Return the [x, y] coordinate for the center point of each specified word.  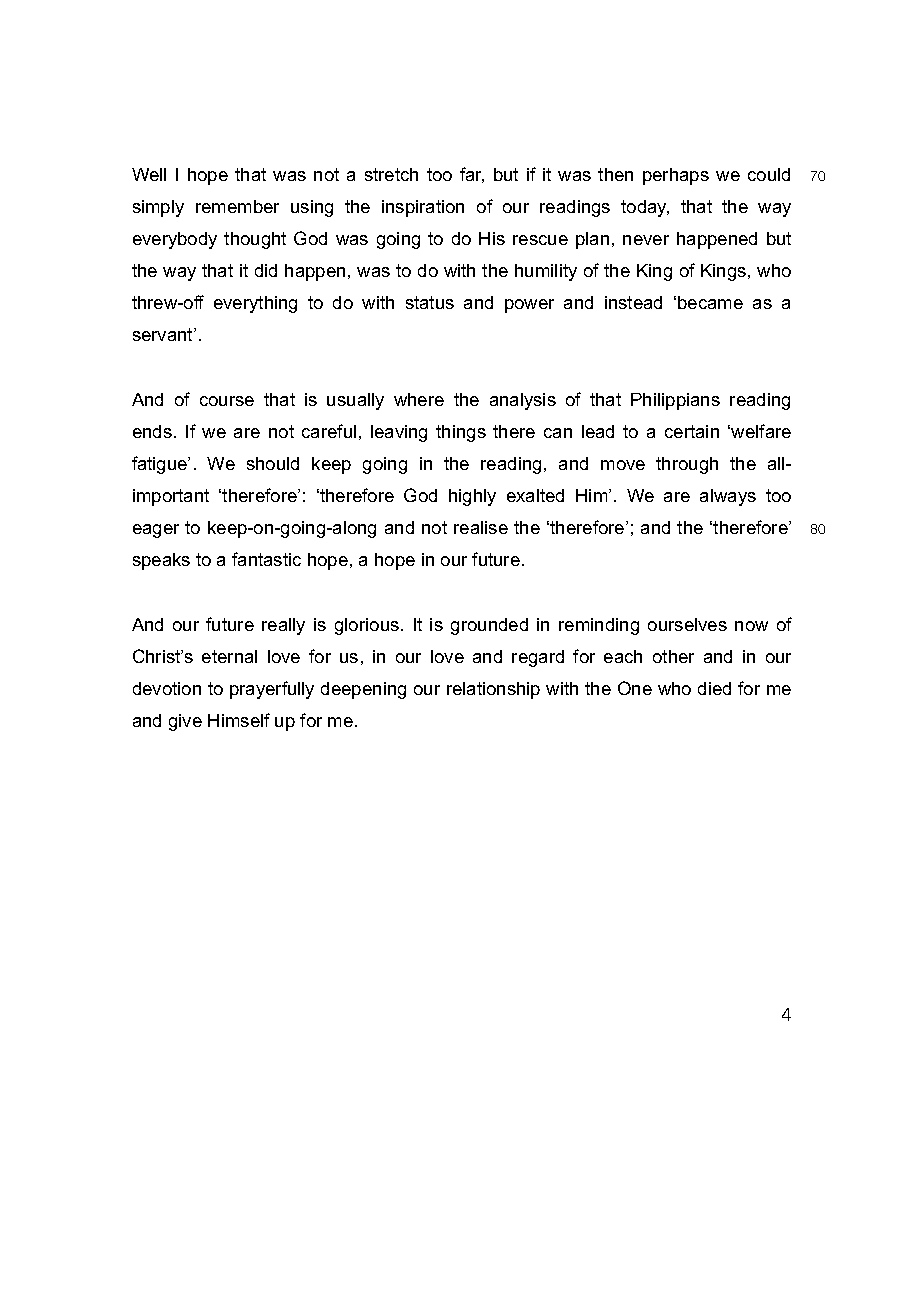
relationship [493, 690]
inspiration [423, 208]
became [710, 302]
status [430, 302]
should [273, 463]
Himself [239, 720]
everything [255, 304]
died [714, 688]
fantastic [266, 559]
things [461, 433]
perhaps [676, 176]
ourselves [687, 624]
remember [237, 206]
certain [692, 431]
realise [481, 527]
